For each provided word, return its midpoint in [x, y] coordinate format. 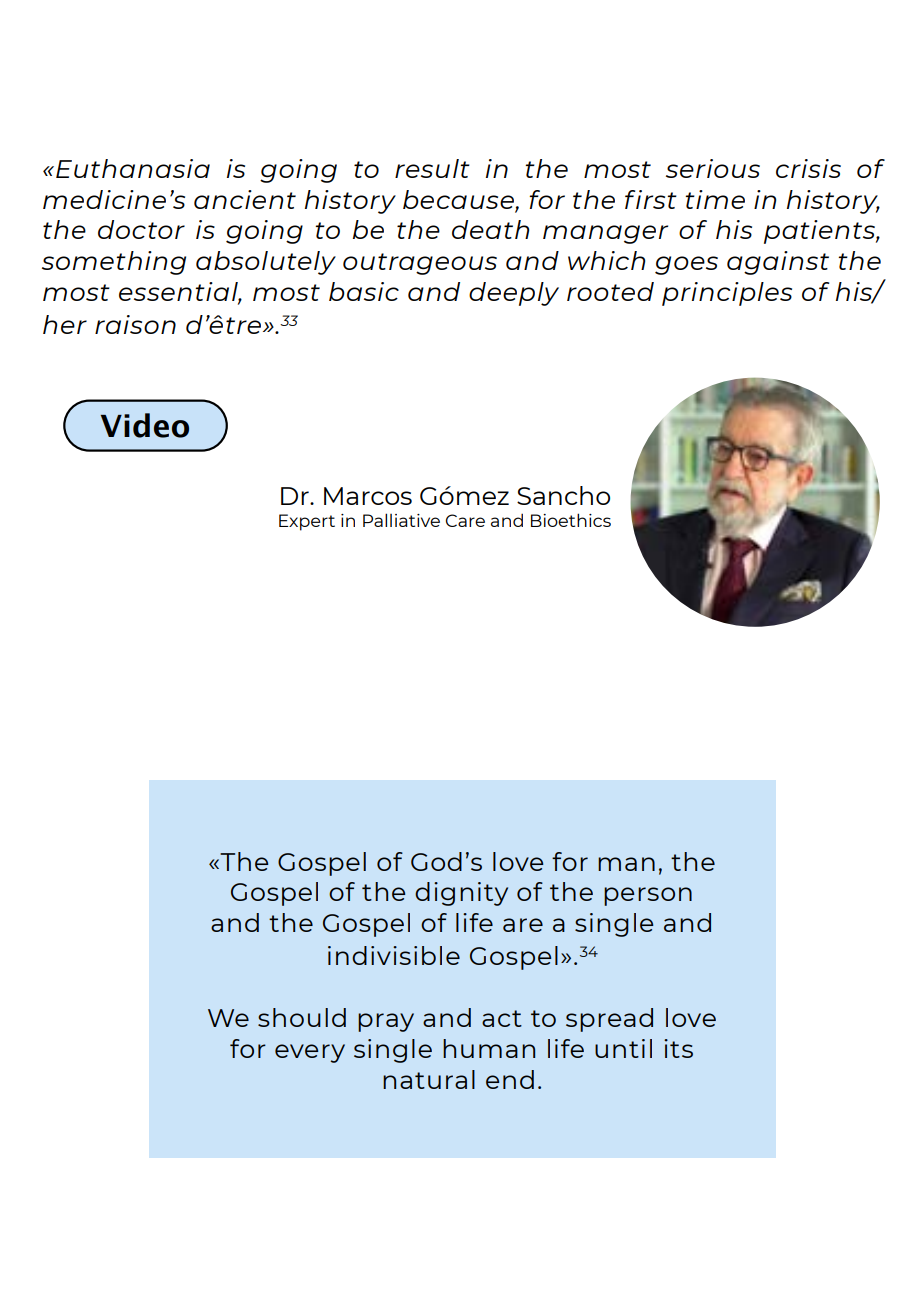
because [459, 200]
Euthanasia [133, 168]
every [310, 1053]
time [715, 199]
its [678, 1048]
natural [429, 1079]
